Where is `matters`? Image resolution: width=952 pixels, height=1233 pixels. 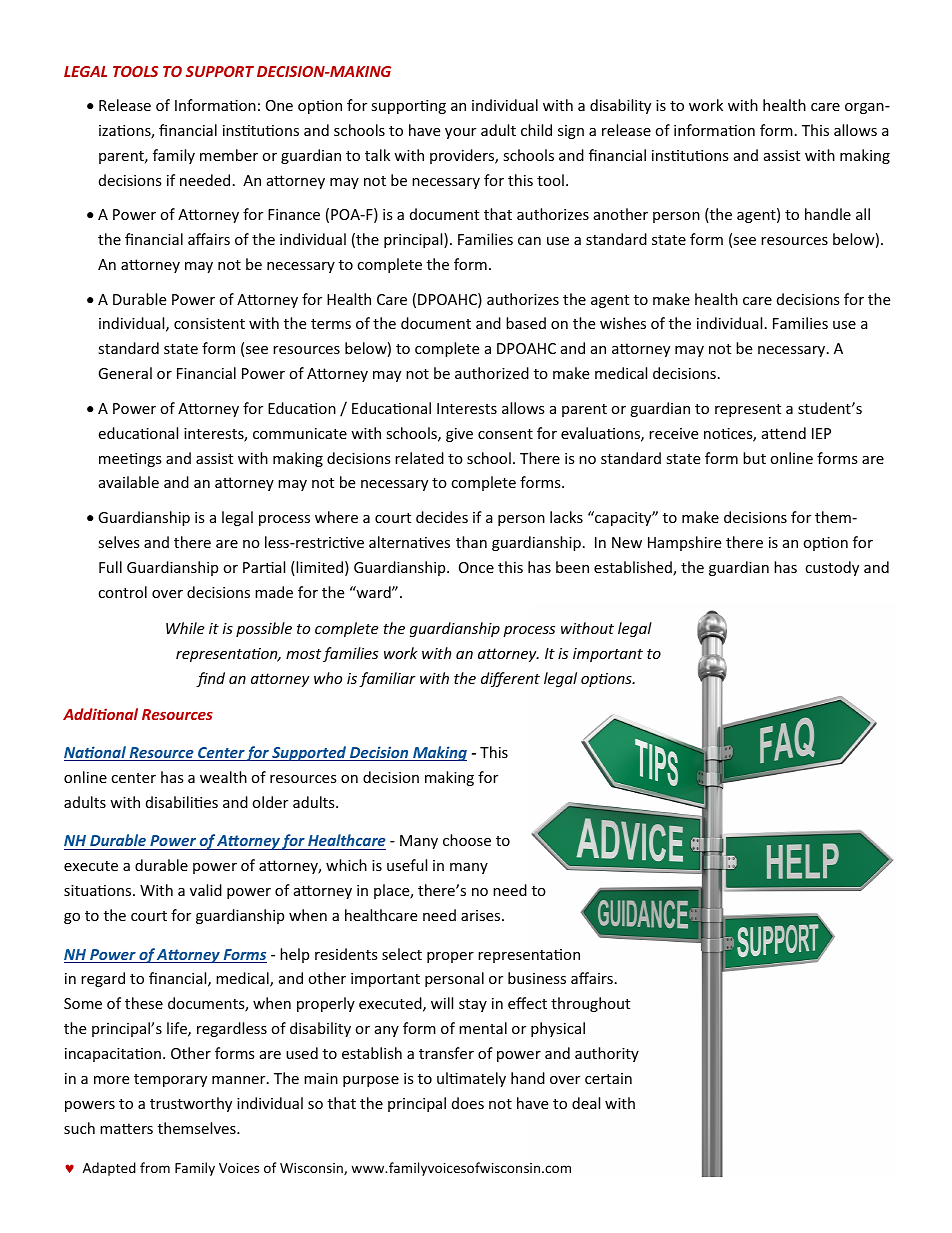 matters is located at coordinates (126, 1128).
